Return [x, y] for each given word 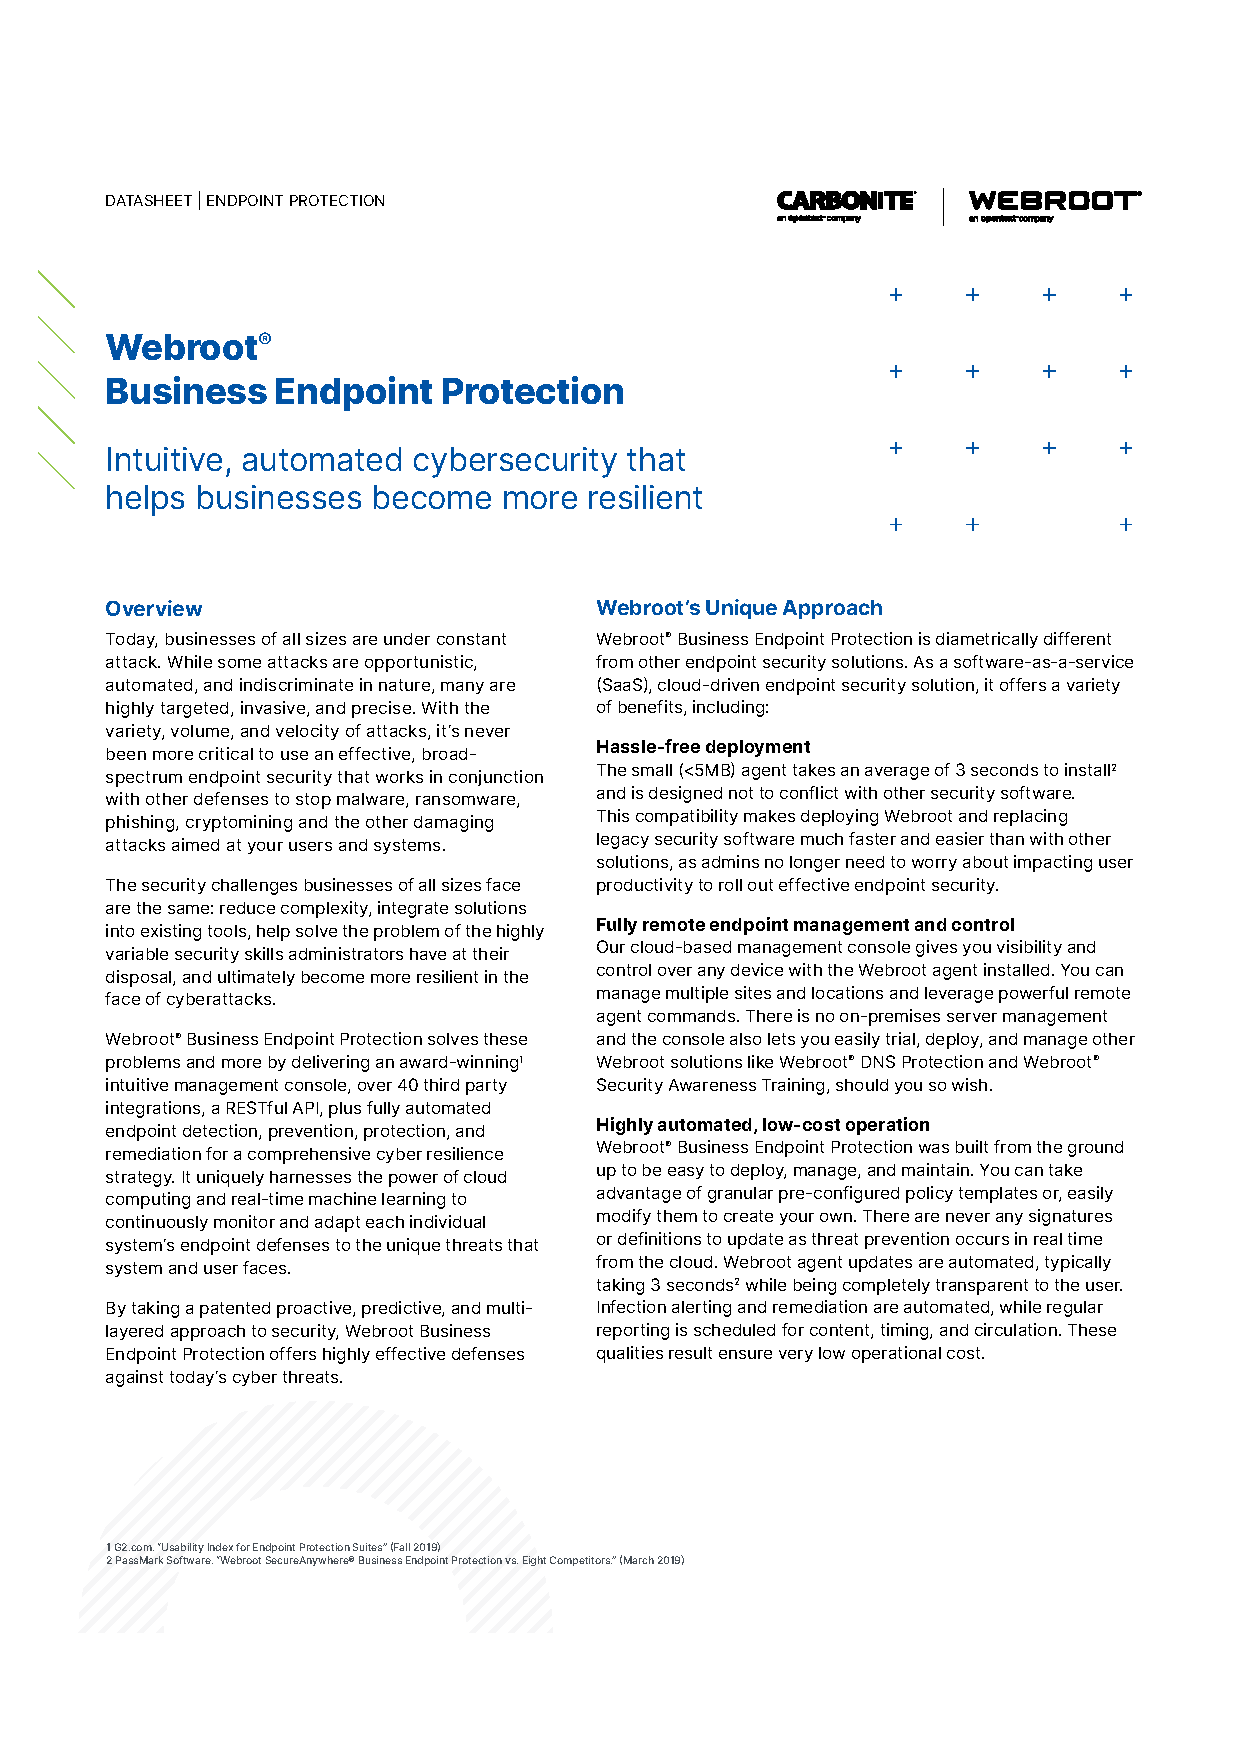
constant [471, 639]
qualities [630, 1354]
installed [1016, 969]
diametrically [987, 640]
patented [235, 1310]
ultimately [256, 978]
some [239, 663]
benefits [652, 708]
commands [693, 1016]
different [1077, 638]
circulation [1016, 1329]
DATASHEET [149, 200]
